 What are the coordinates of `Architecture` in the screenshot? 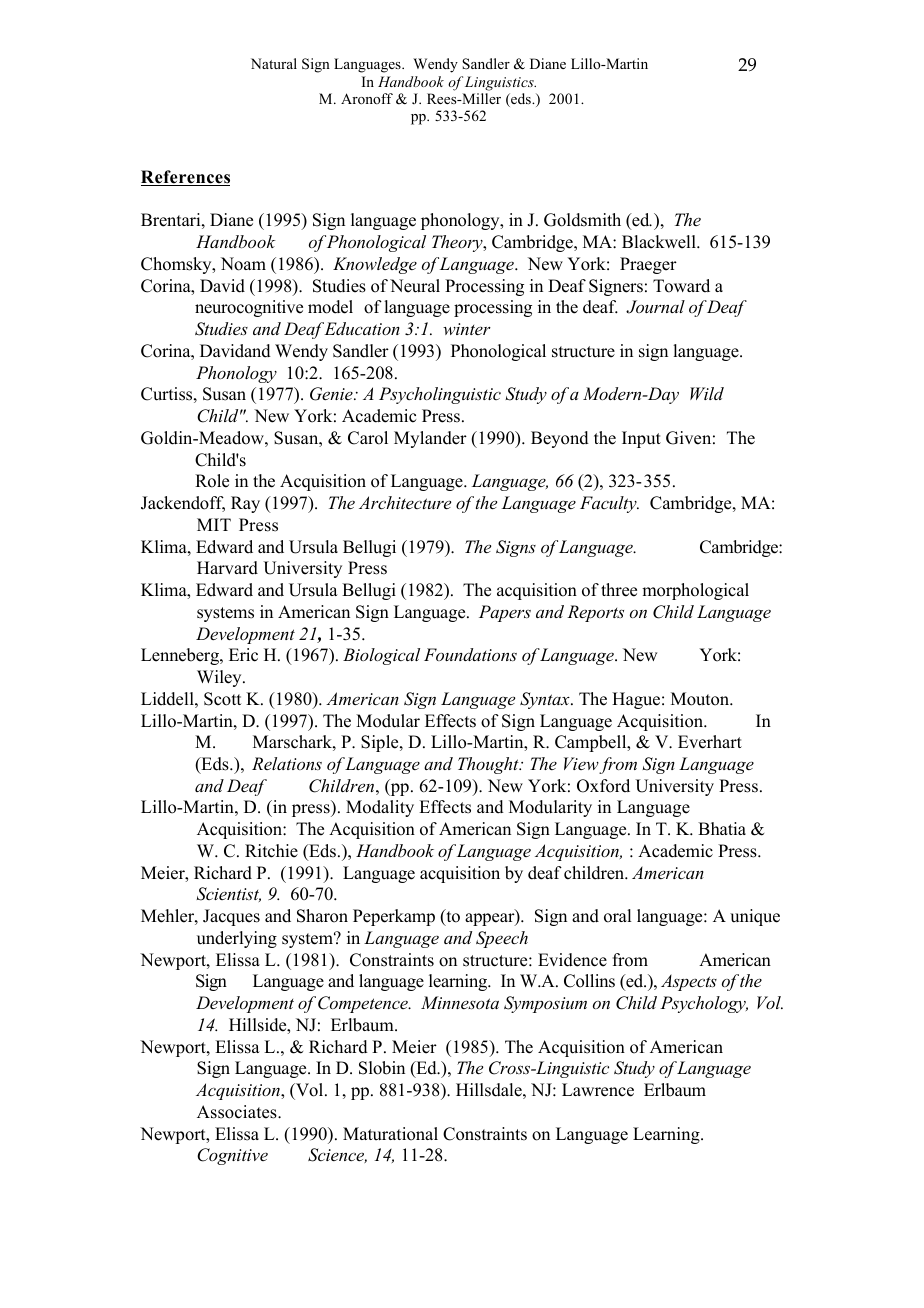 It's located at (405, 502).
